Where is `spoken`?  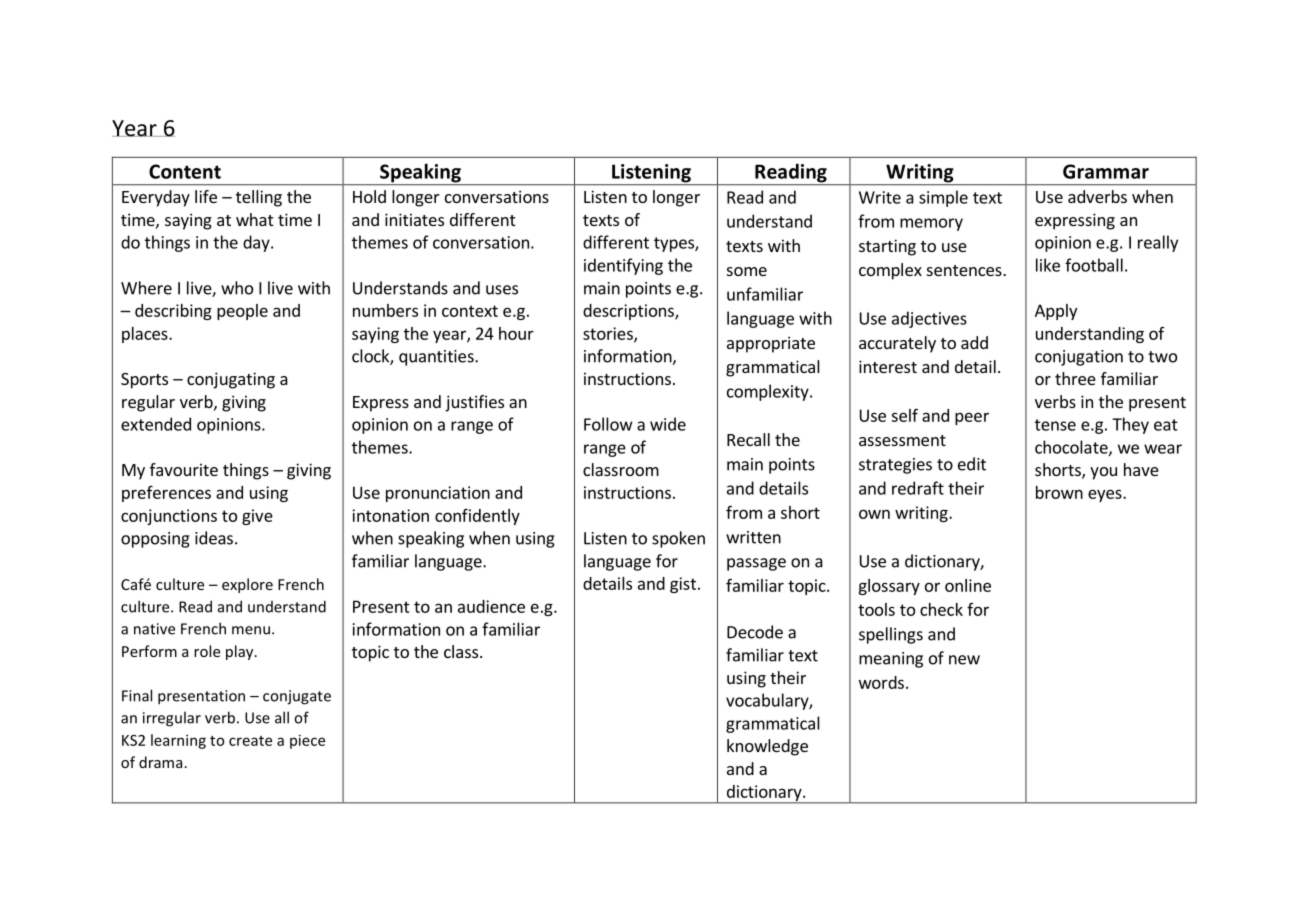 spoken is located at coordinates (678, 539).
